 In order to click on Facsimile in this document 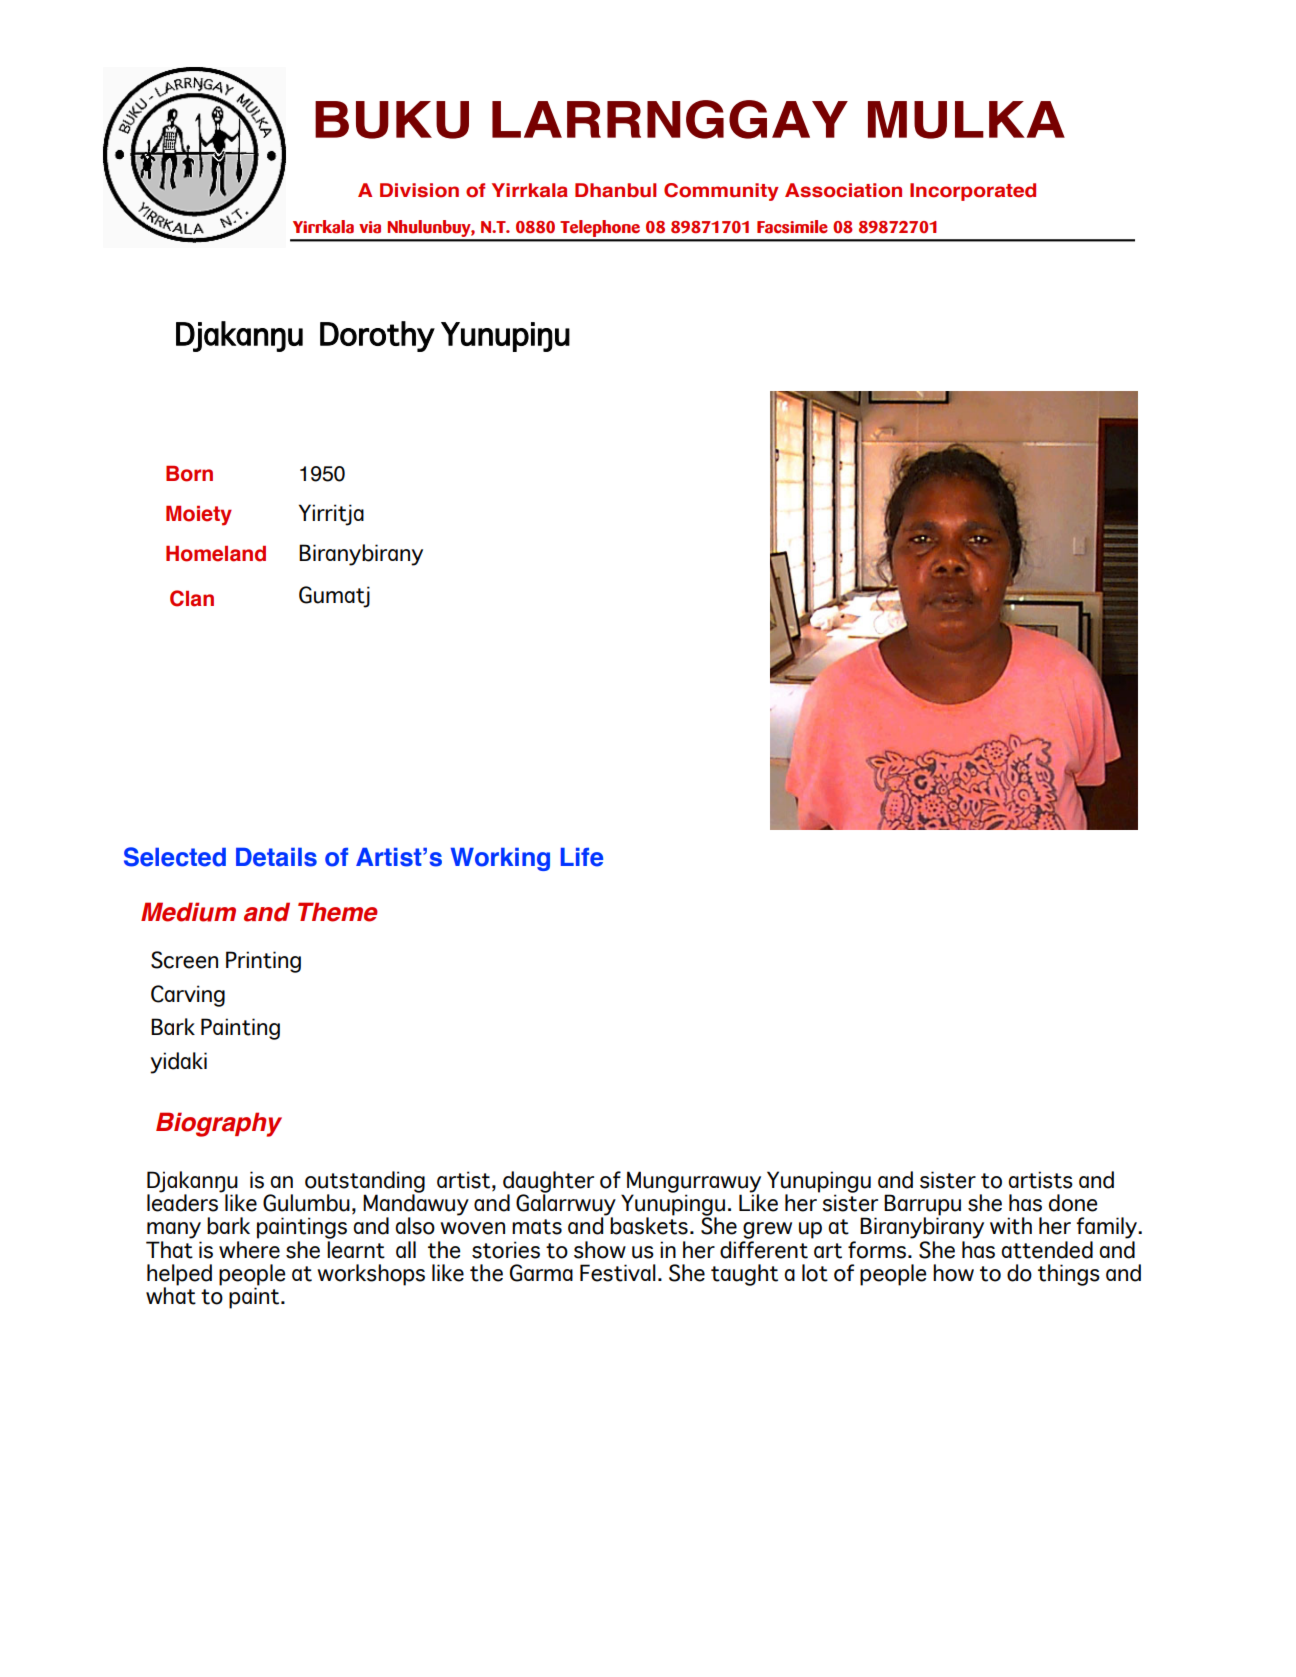, I will do `click(792, 227)`.
